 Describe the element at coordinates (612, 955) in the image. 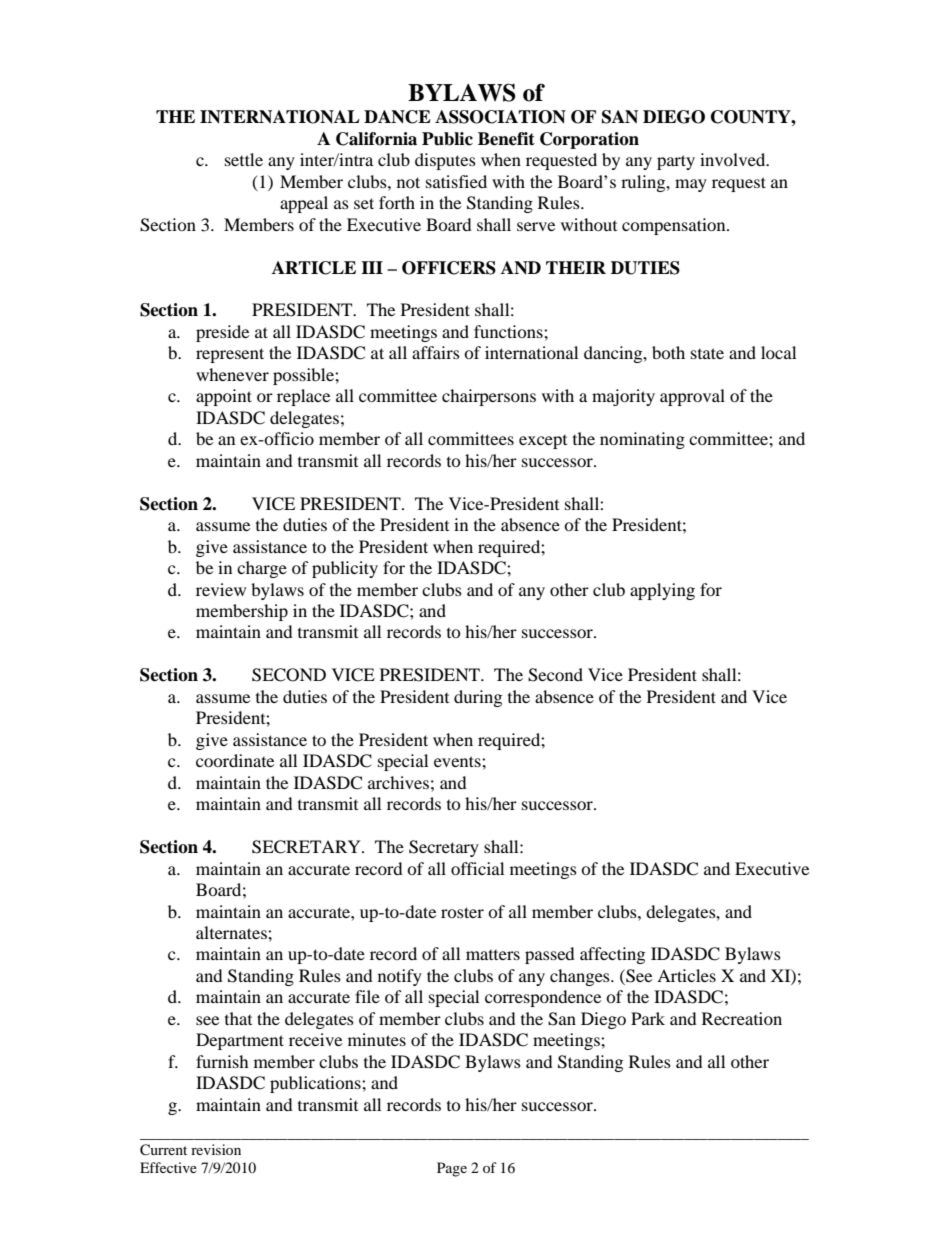

I see `affecting` at that location.
